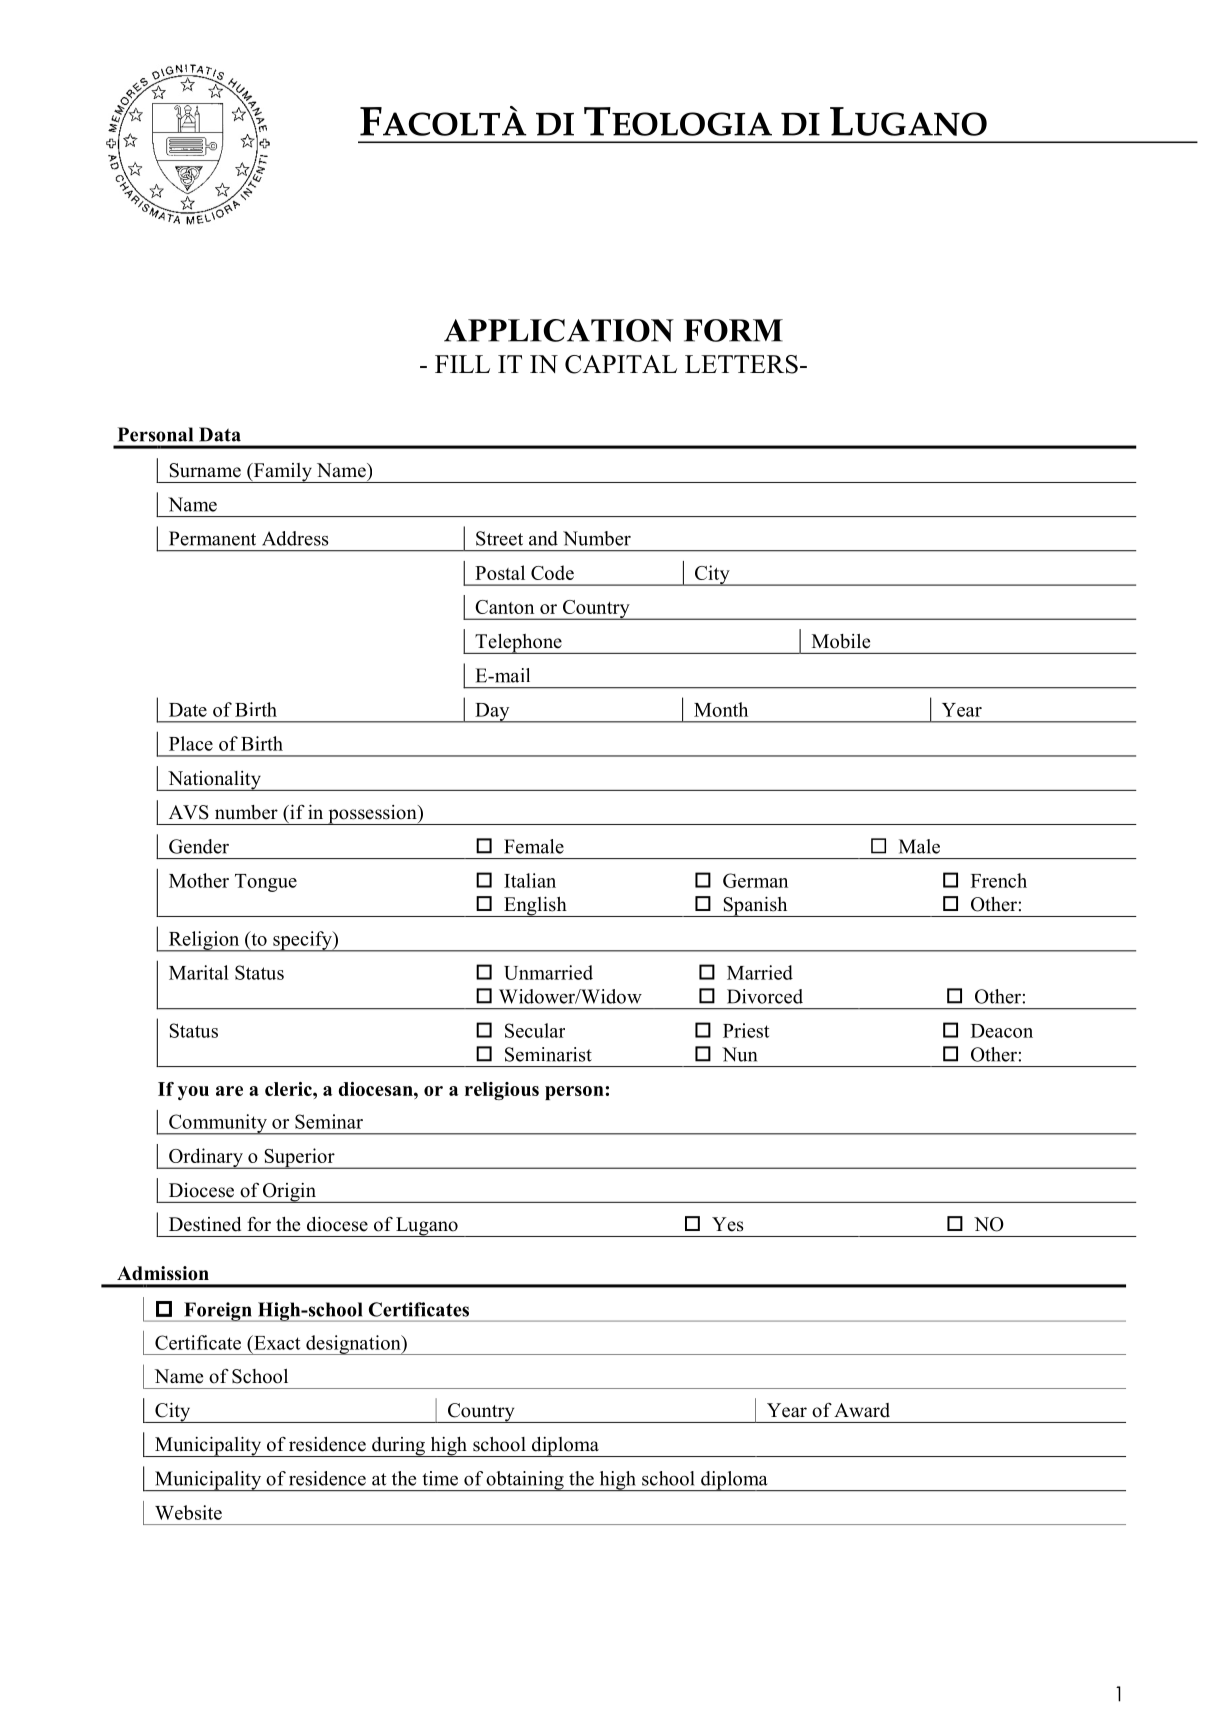 This screenshot has width=1227, height=1735. What do you see at coordinates (229, 1091) in the screenshot?
I see `are` at bounding box center [229, 1091].
